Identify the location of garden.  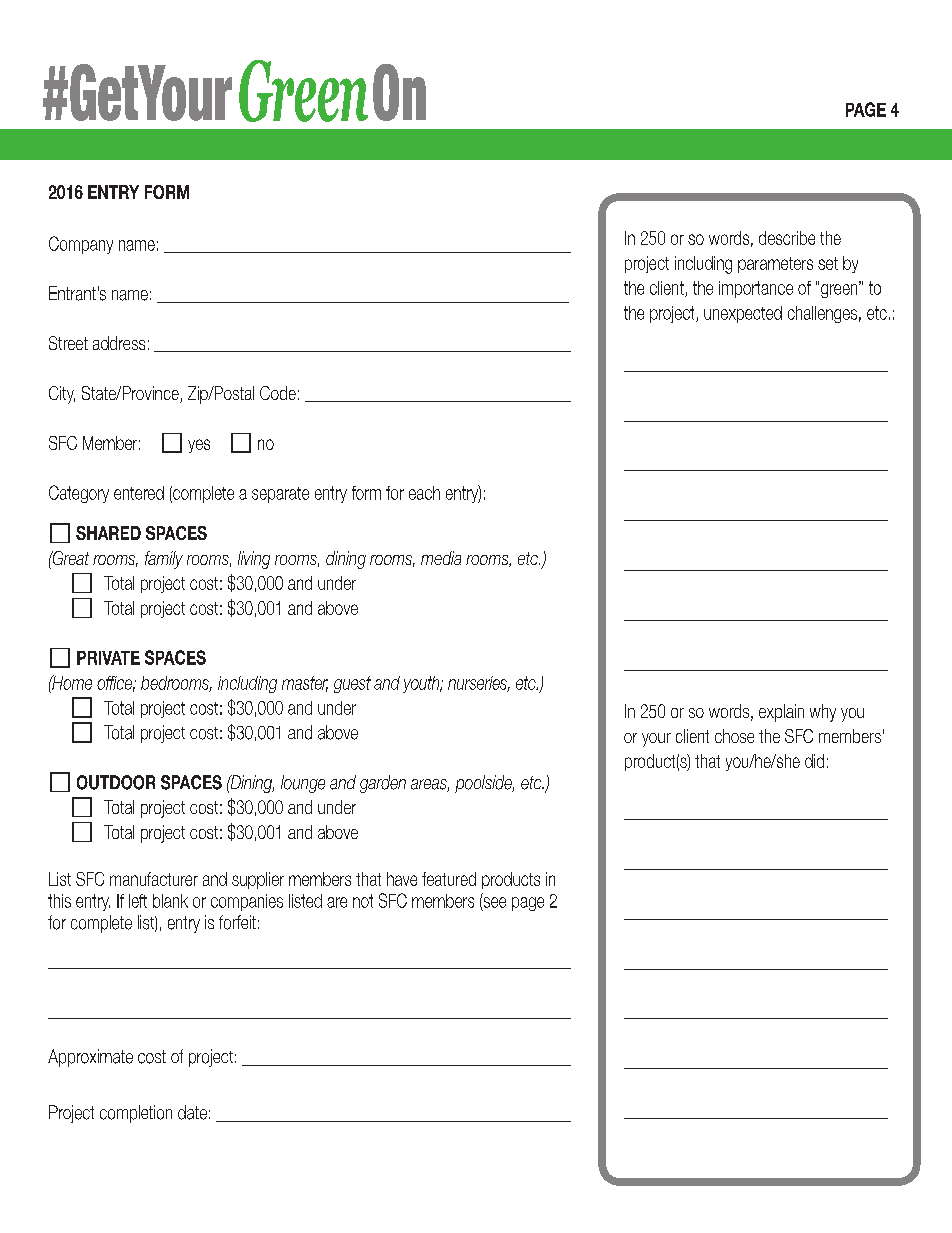
(383, 784).
